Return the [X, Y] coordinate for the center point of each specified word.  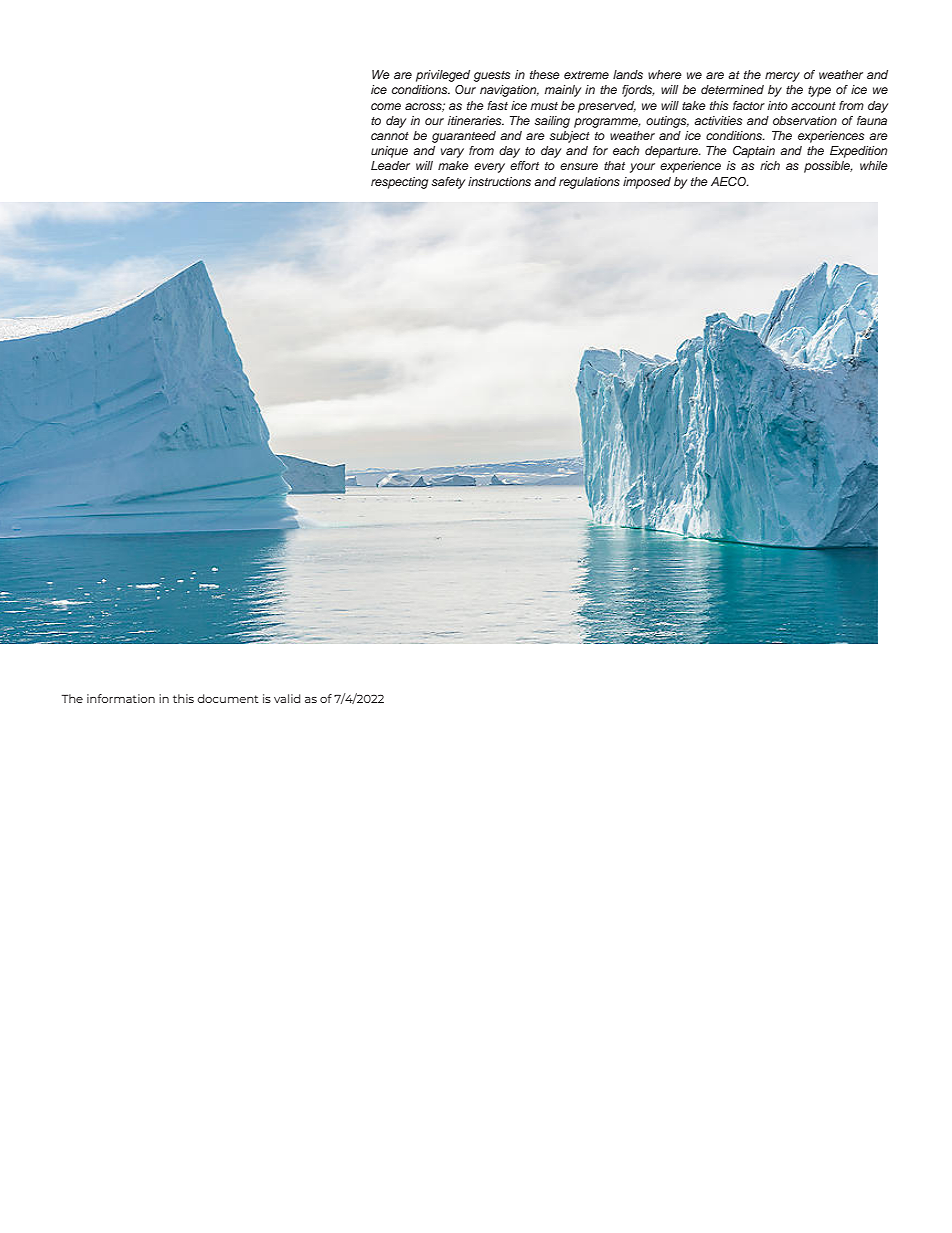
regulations [589, 183]
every [489, 168]
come [386, 106]
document [228, 698]
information [121, 698]
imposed [647, 183]
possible [828, 167]
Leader [390, 165]
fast [497, 105]
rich [770, 165]
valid [287, 698]
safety [448, 183]
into [778, 105]
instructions [499, 181]
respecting [399, 183]
